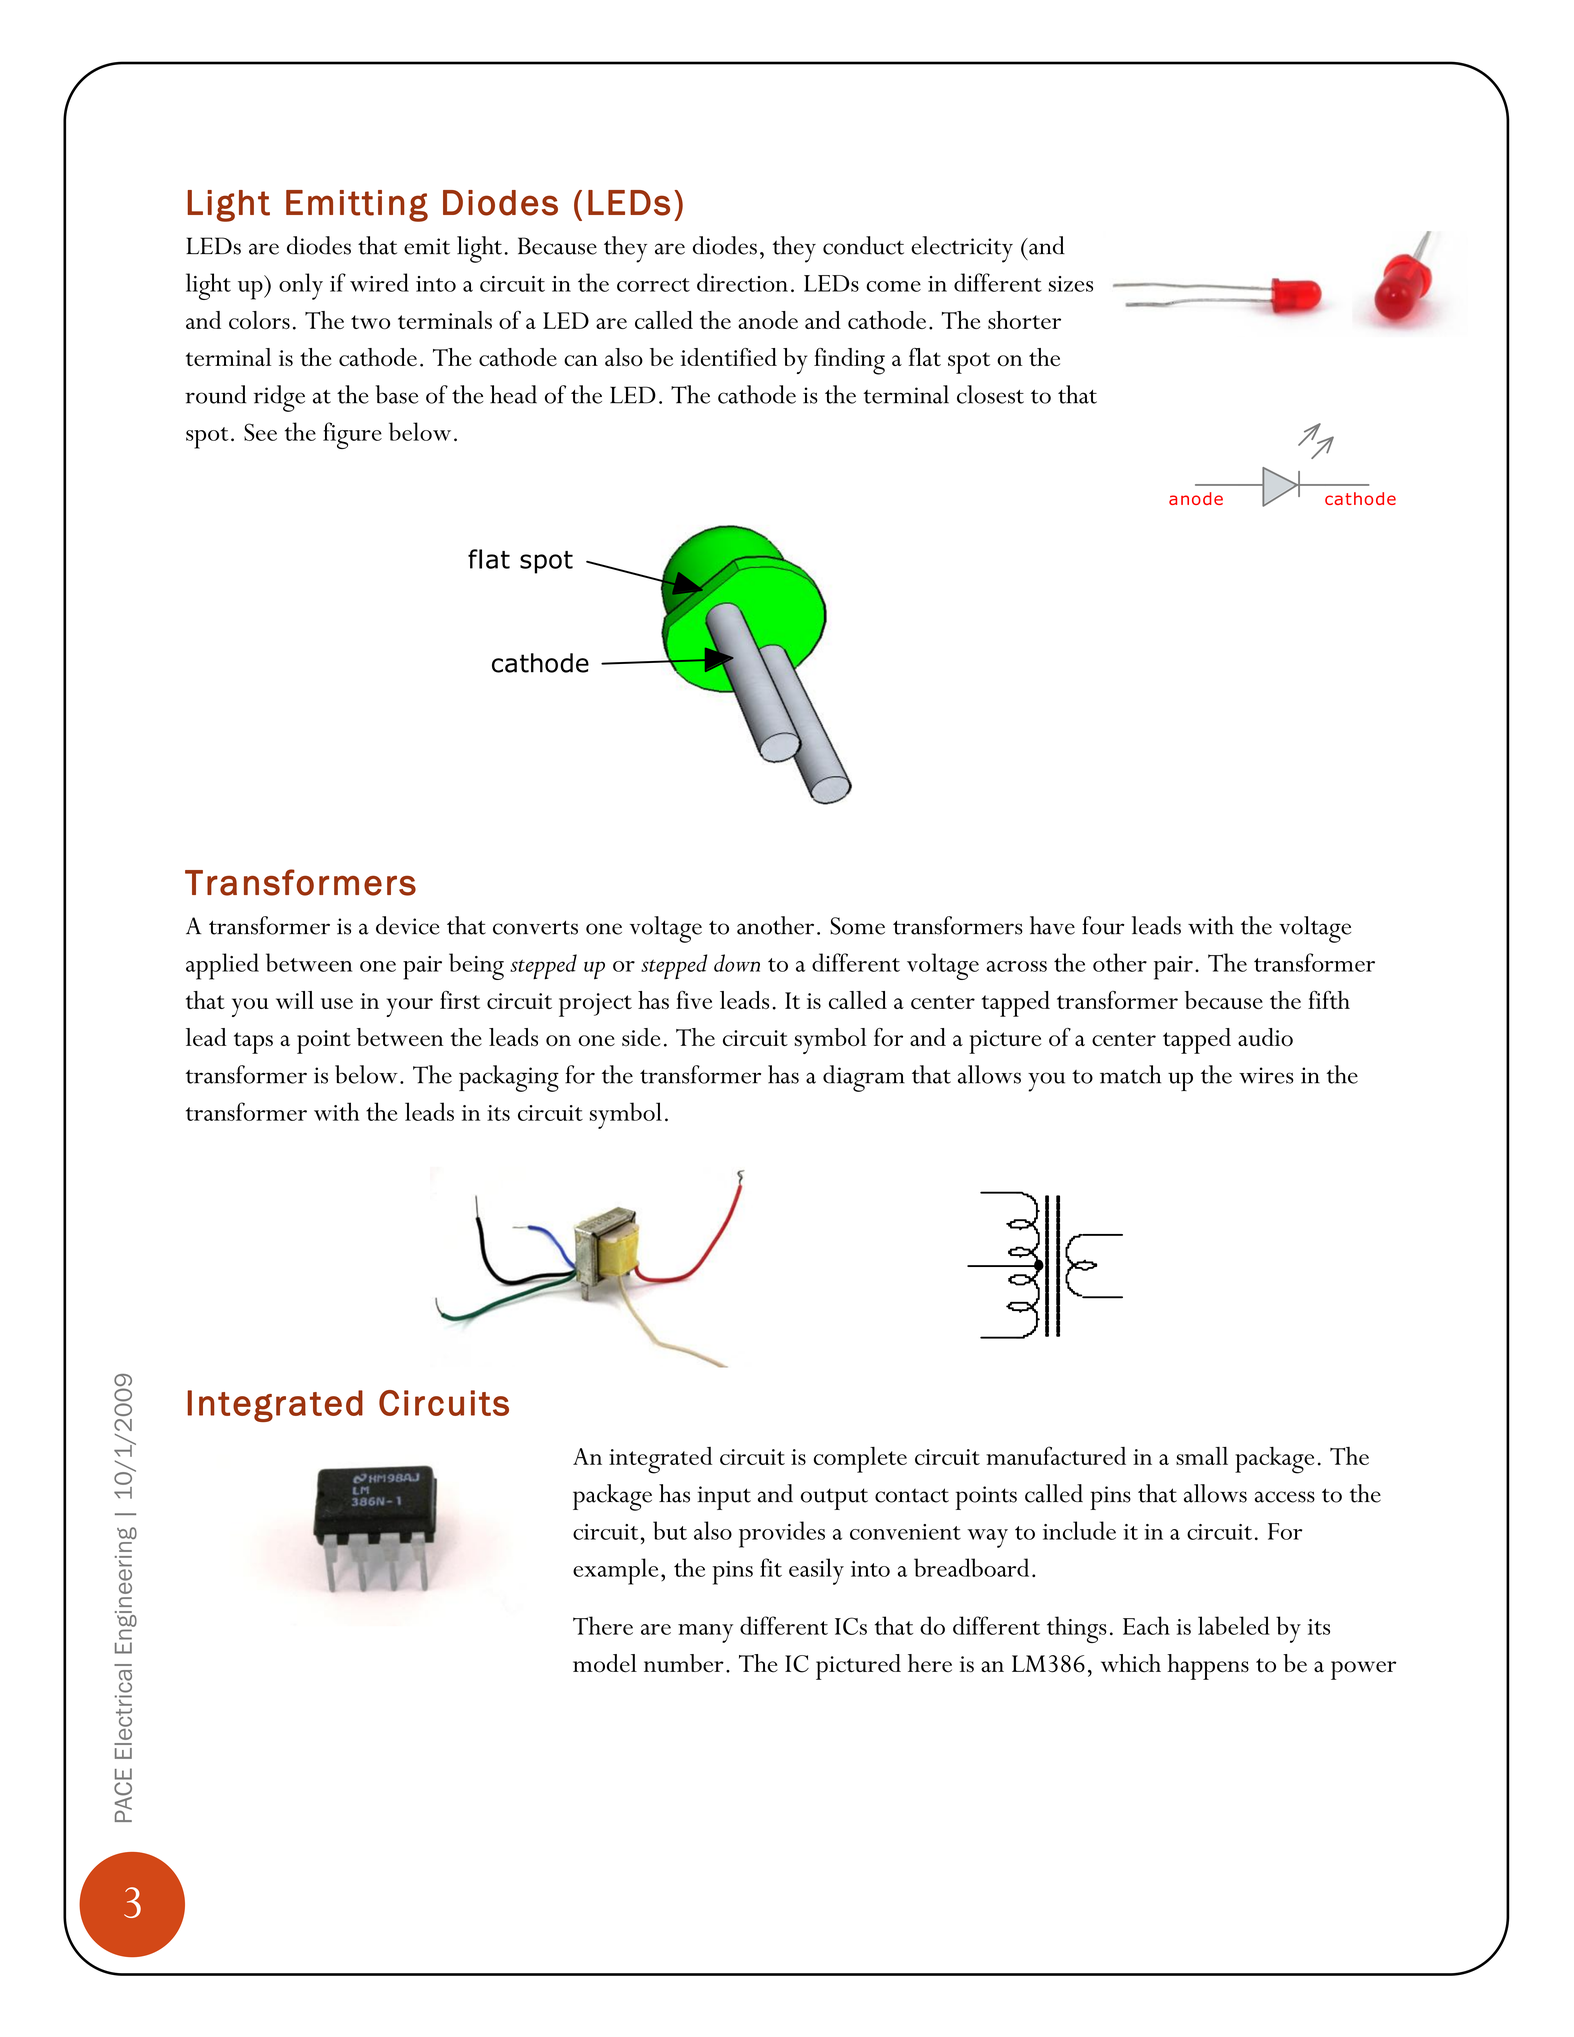 The image size is (1574, 2037). I want to click on four, so click(1103, 925).
